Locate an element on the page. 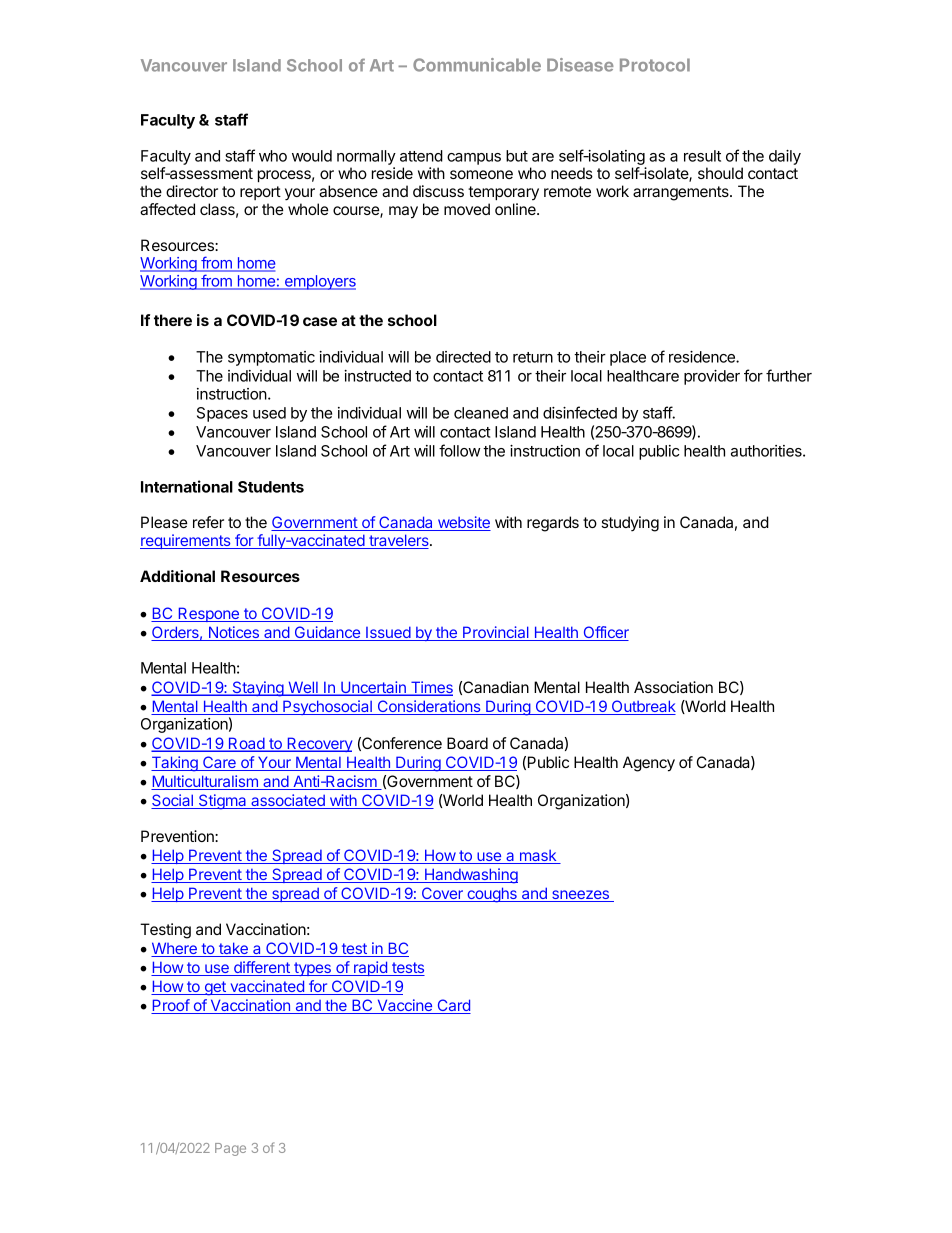 This page has width=952, height=1233. Communicable is located at coordinates (477, 65).
